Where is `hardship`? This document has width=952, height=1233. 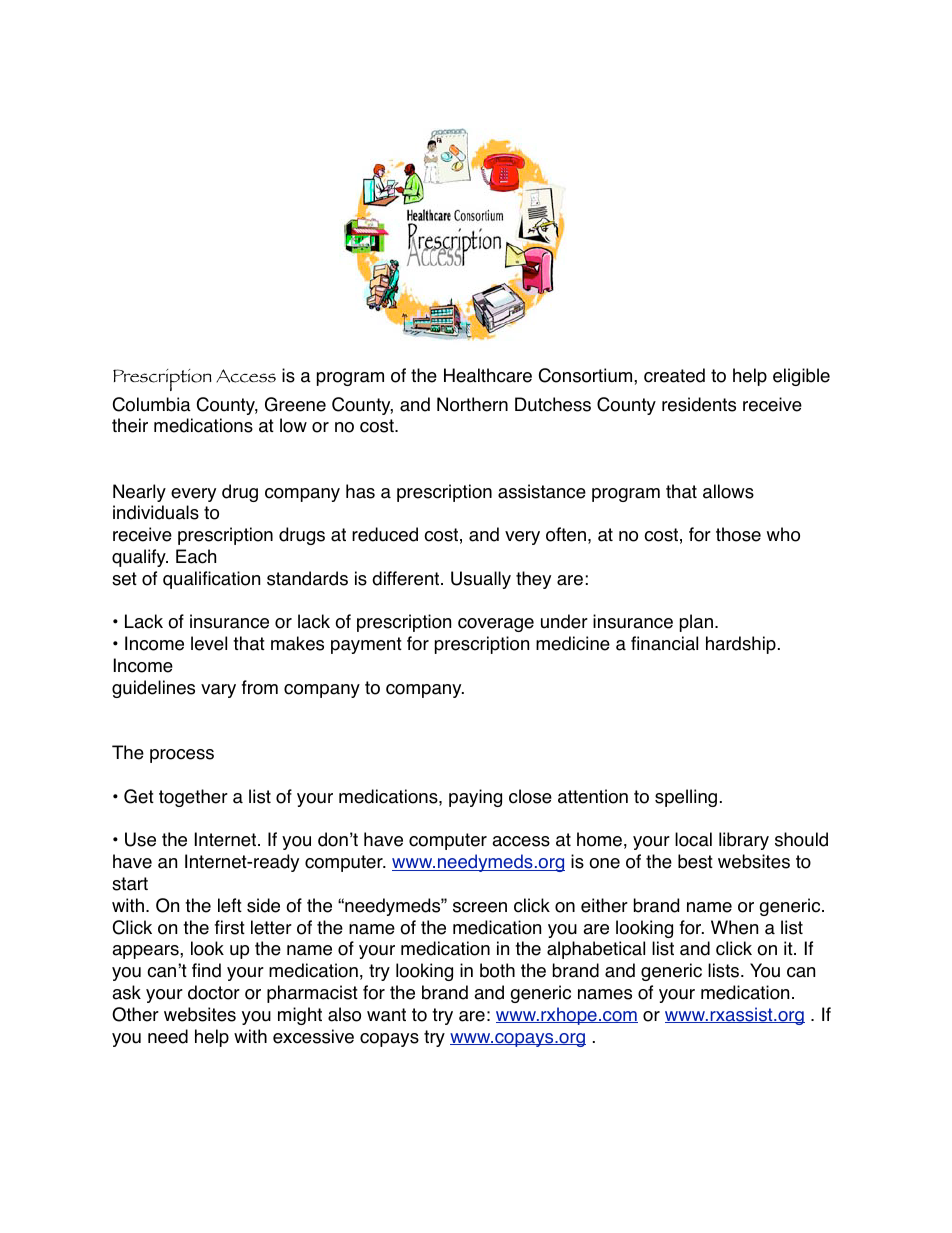
hardship is located at coordinates (741, 645).
